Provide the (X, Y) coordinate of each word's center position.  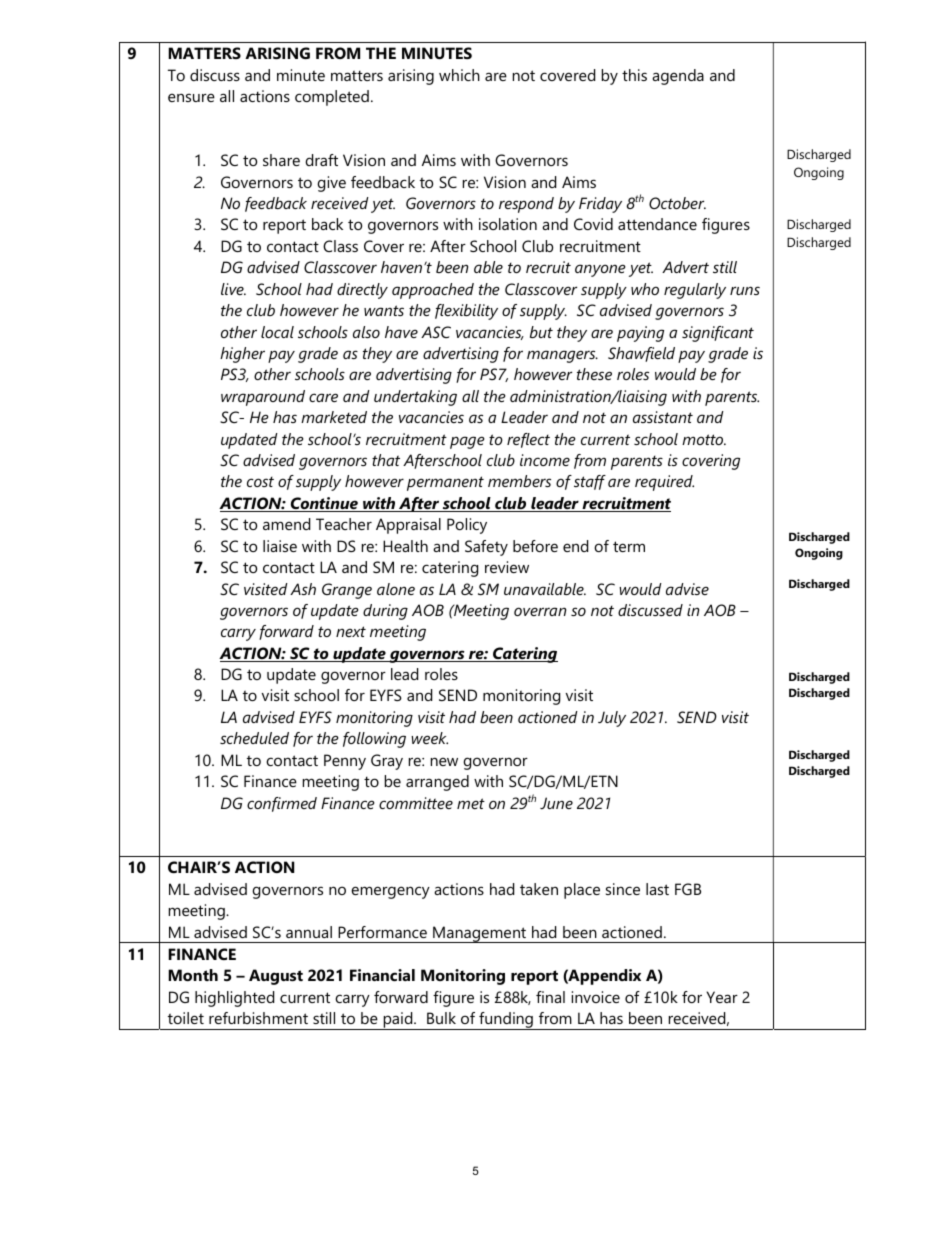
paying (640, 334)
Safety (486, 548)
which (459, 75)
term (629, 546)
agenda (678, 77)
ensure (191, 97)
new (444, 761)
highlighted (234, 999)
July (612, 719)
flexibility (466, 312)
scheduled (254, 738)
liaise (280, 546)
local (277, 332)
